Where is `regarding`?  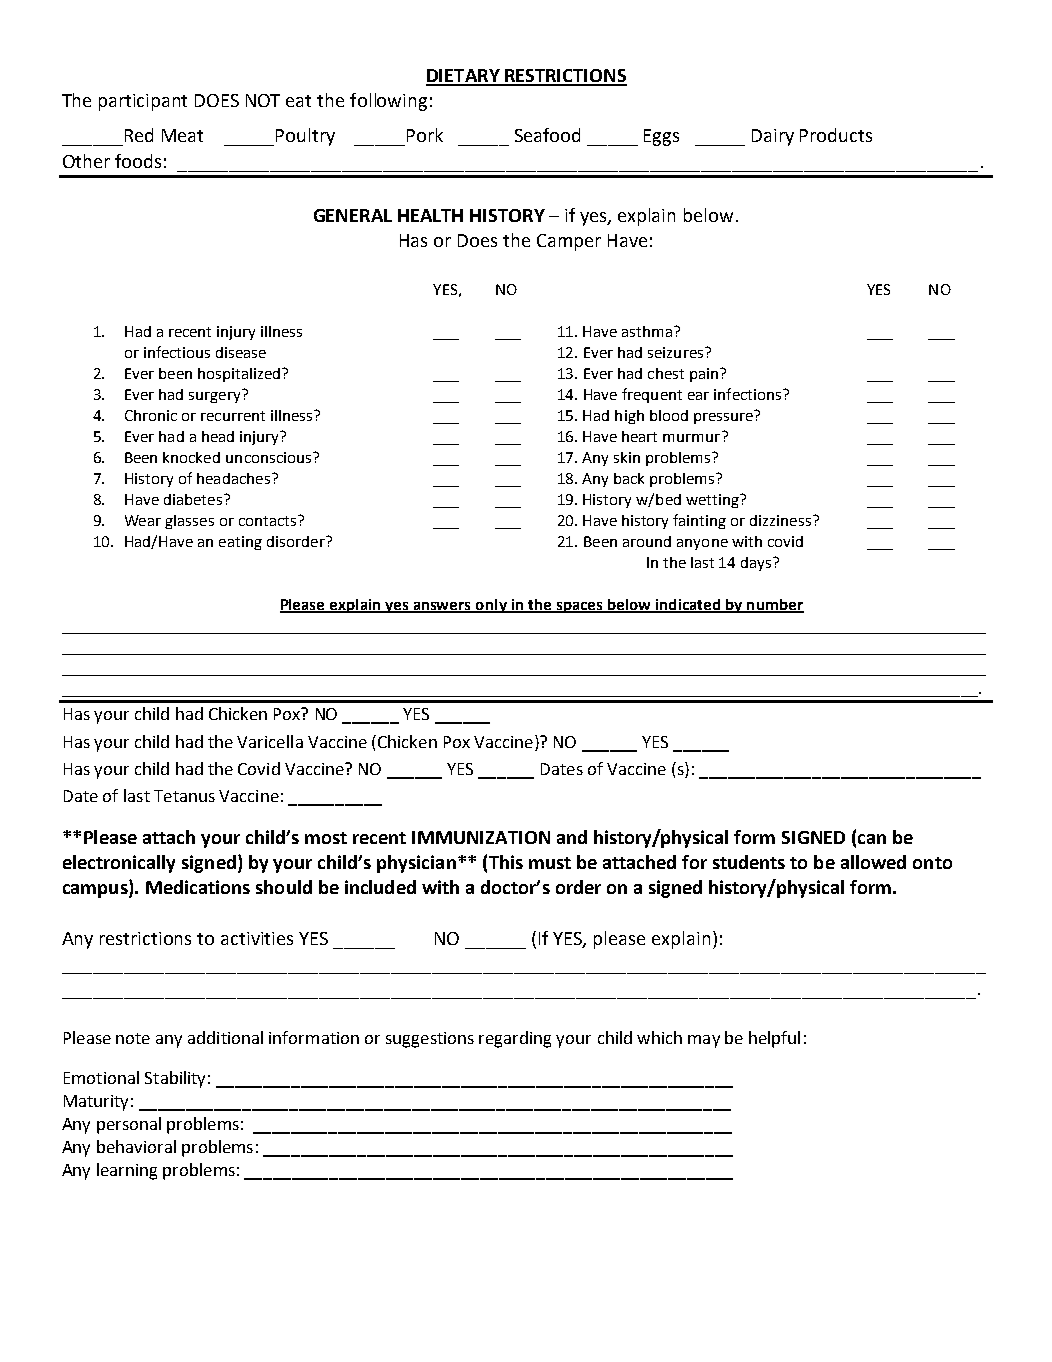
regarding is located at coordinates (515, 1039).
